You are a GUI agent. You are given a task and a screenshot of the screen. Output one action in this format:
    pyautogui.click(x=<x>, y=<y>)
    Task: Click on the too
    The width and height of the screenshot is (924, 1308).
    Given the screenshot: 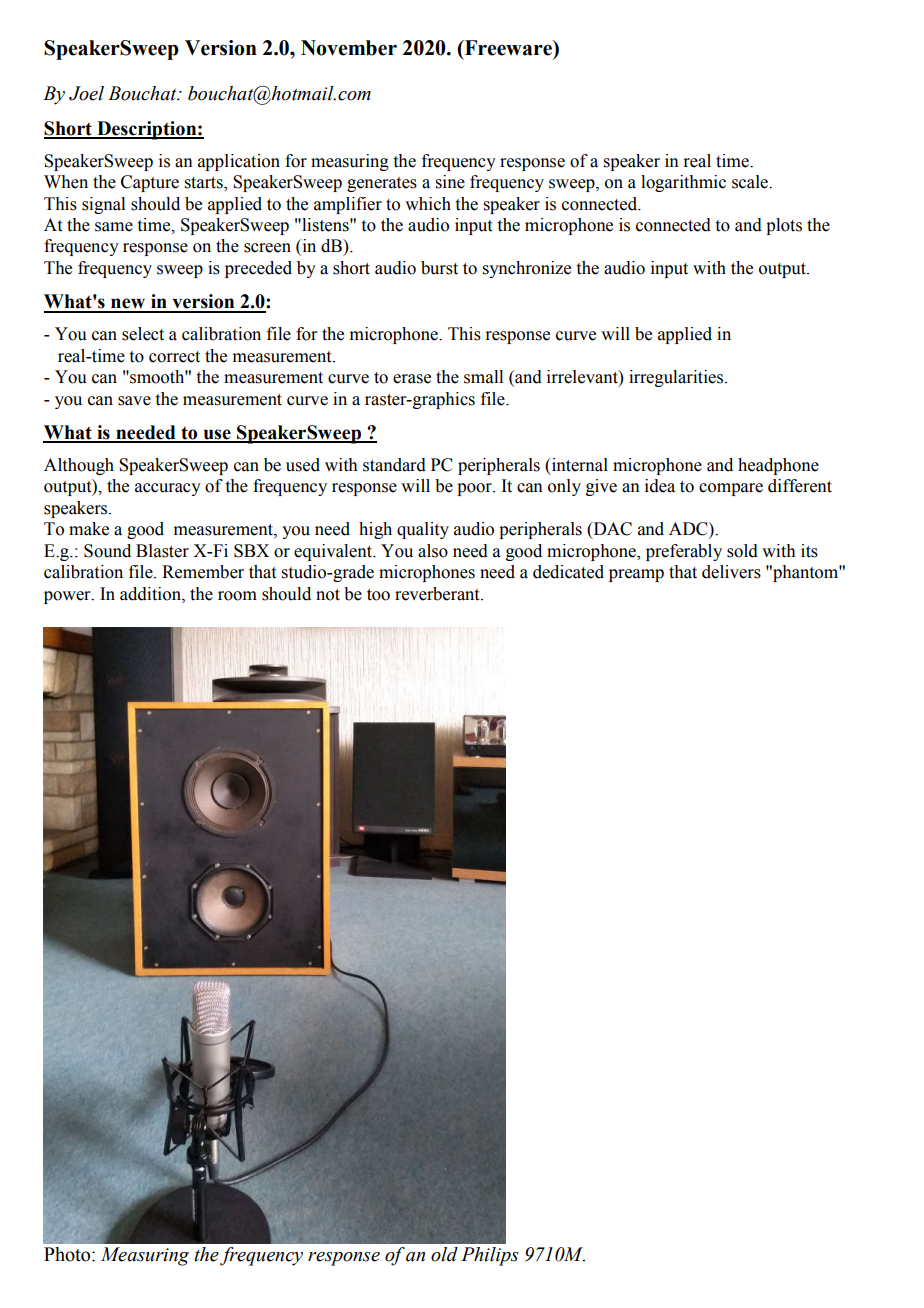 What is the action you would take?
    pyautogui.click(x=378, y=595)
